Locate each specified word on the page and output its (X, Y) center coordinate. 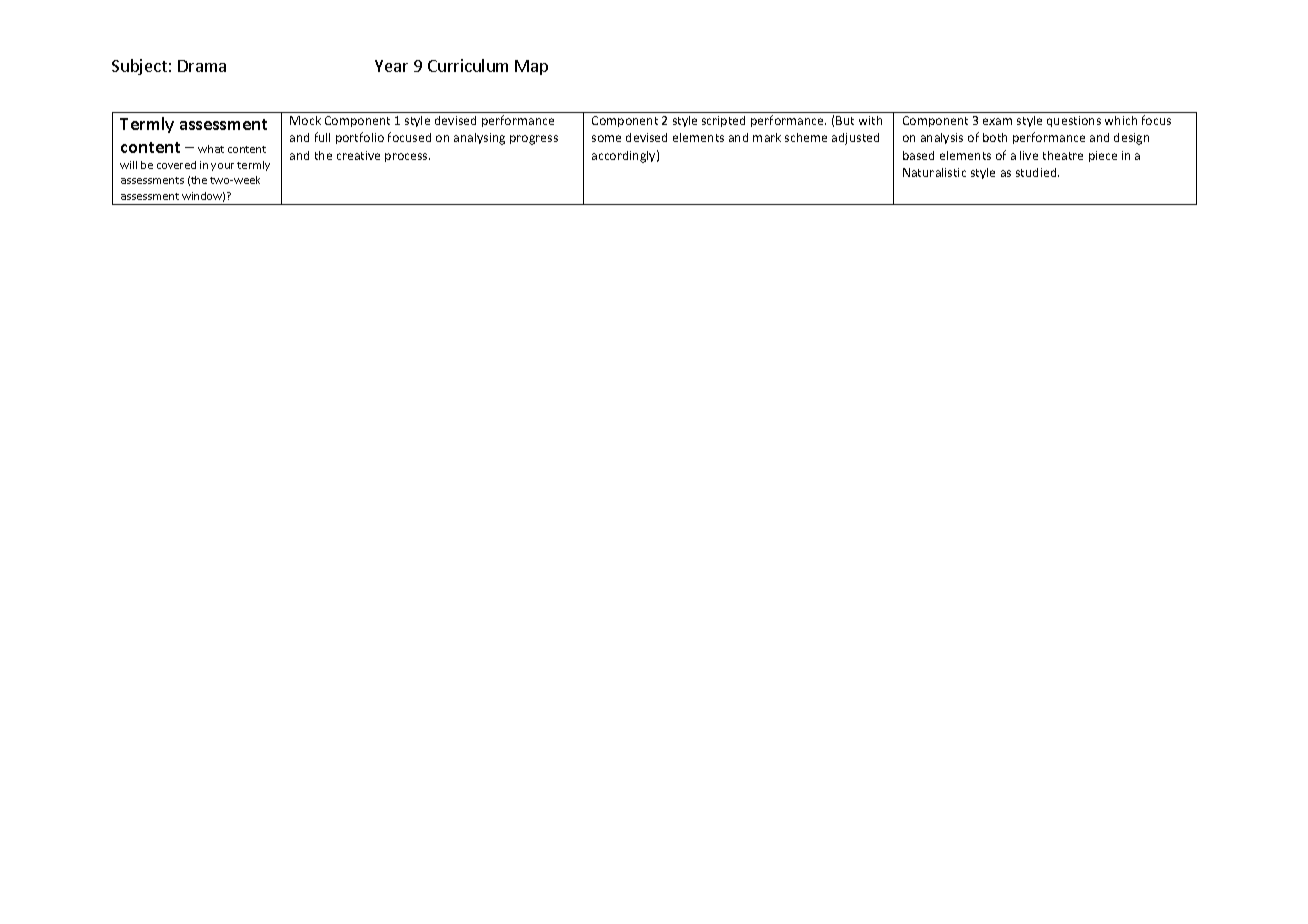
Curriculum (468, 65)
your (222, 167)
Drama (202, 66)
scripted (723, 121)
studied (1037, 172)
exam (997, 121)
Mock (305, 120)
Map (531, 67)
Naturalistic (934, 172)
